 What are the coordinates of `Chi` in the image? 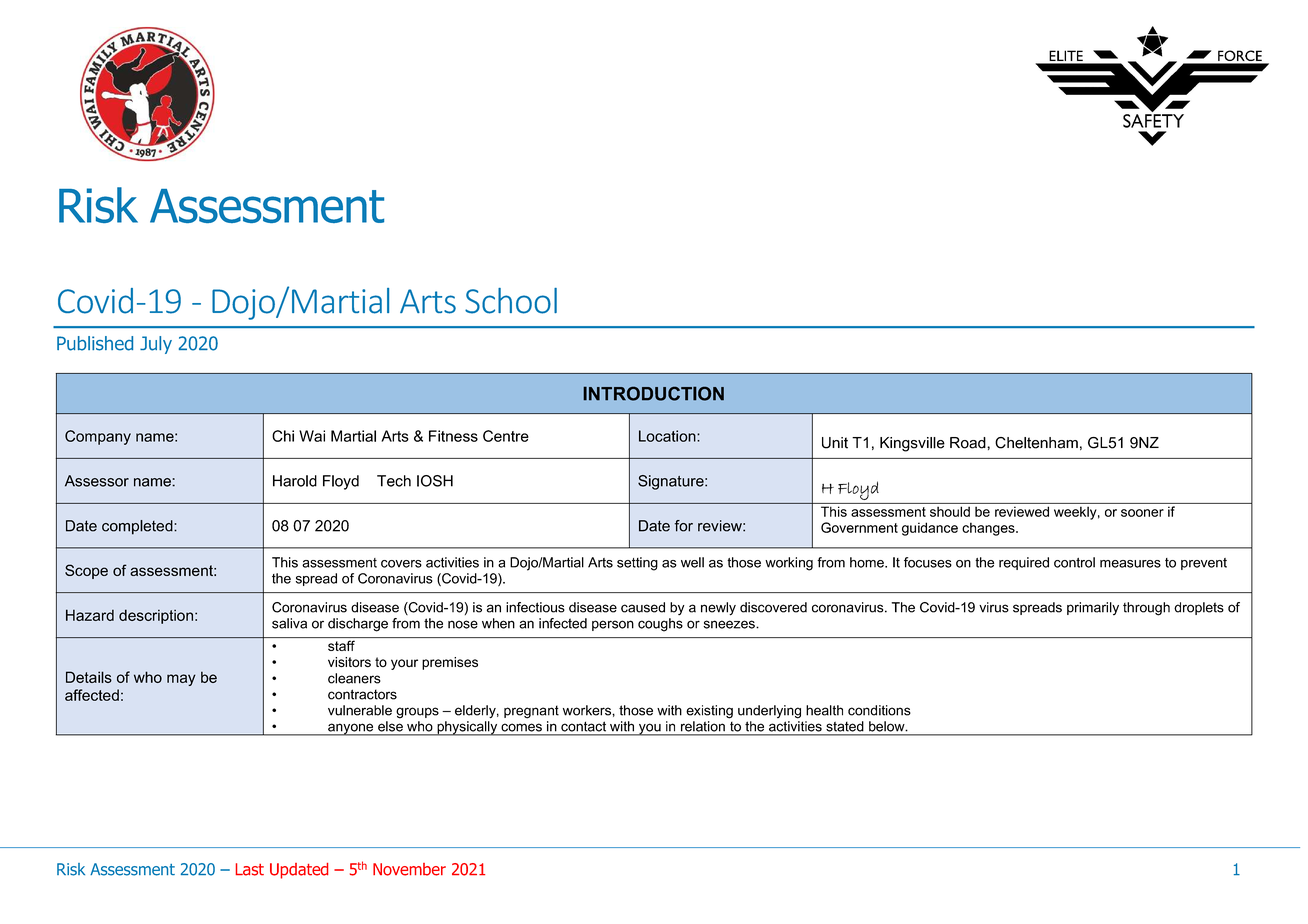 It's located at (283, 436).
